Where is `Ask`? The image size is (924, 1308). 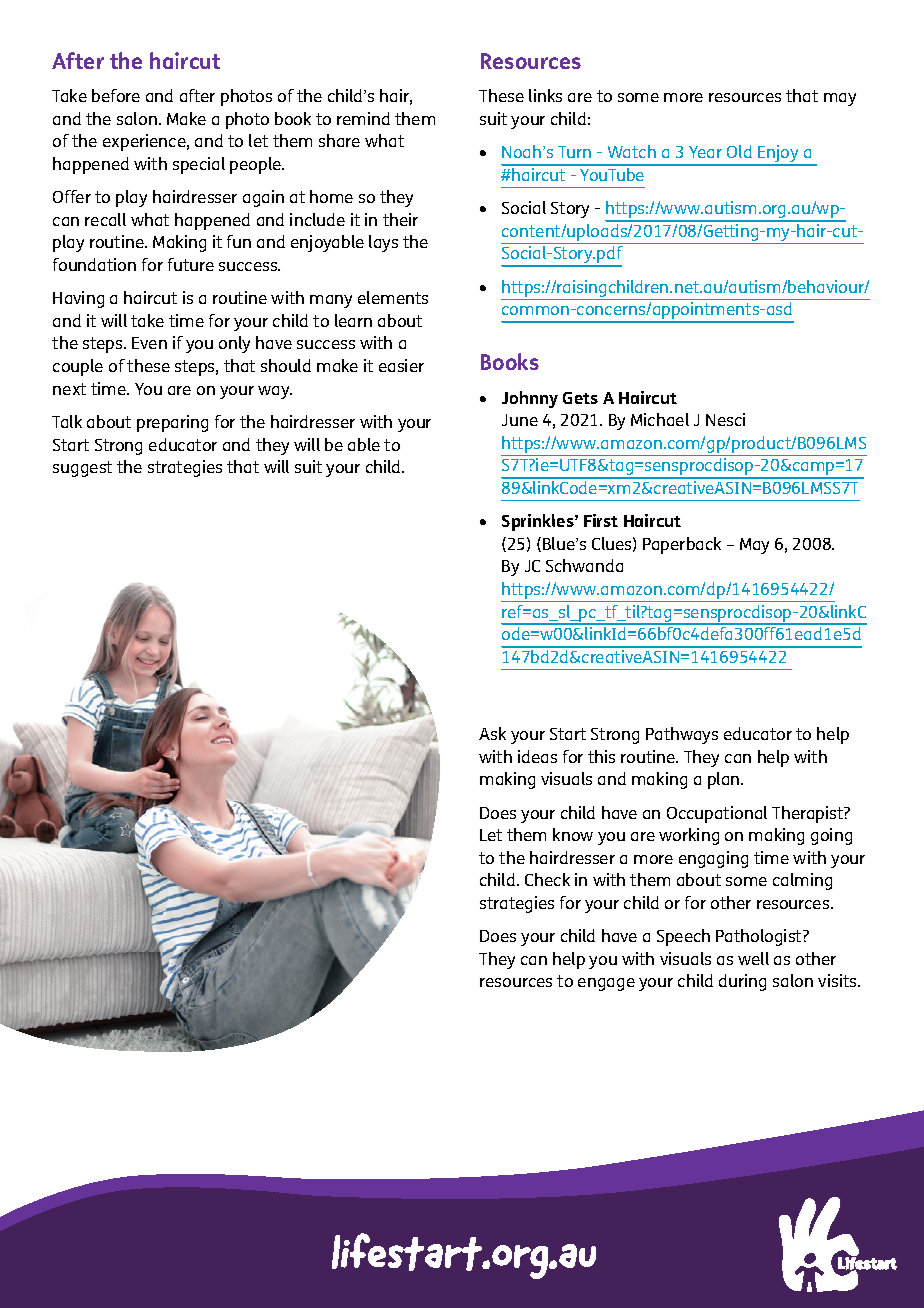 Ask is located at coordinates (492, 733).
